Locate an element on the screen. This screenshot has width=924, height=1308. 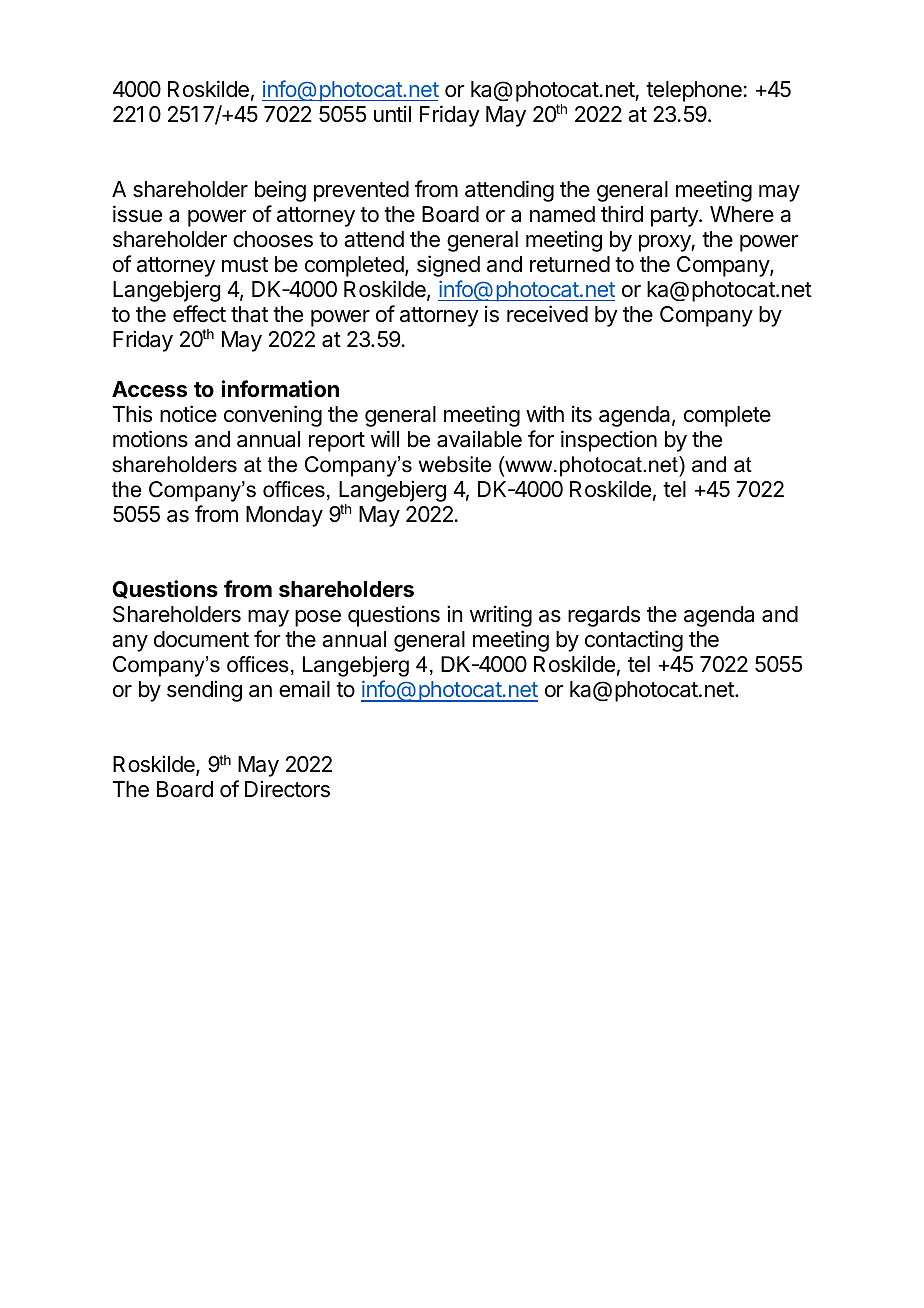
being is located at coordinates (280, 191).
